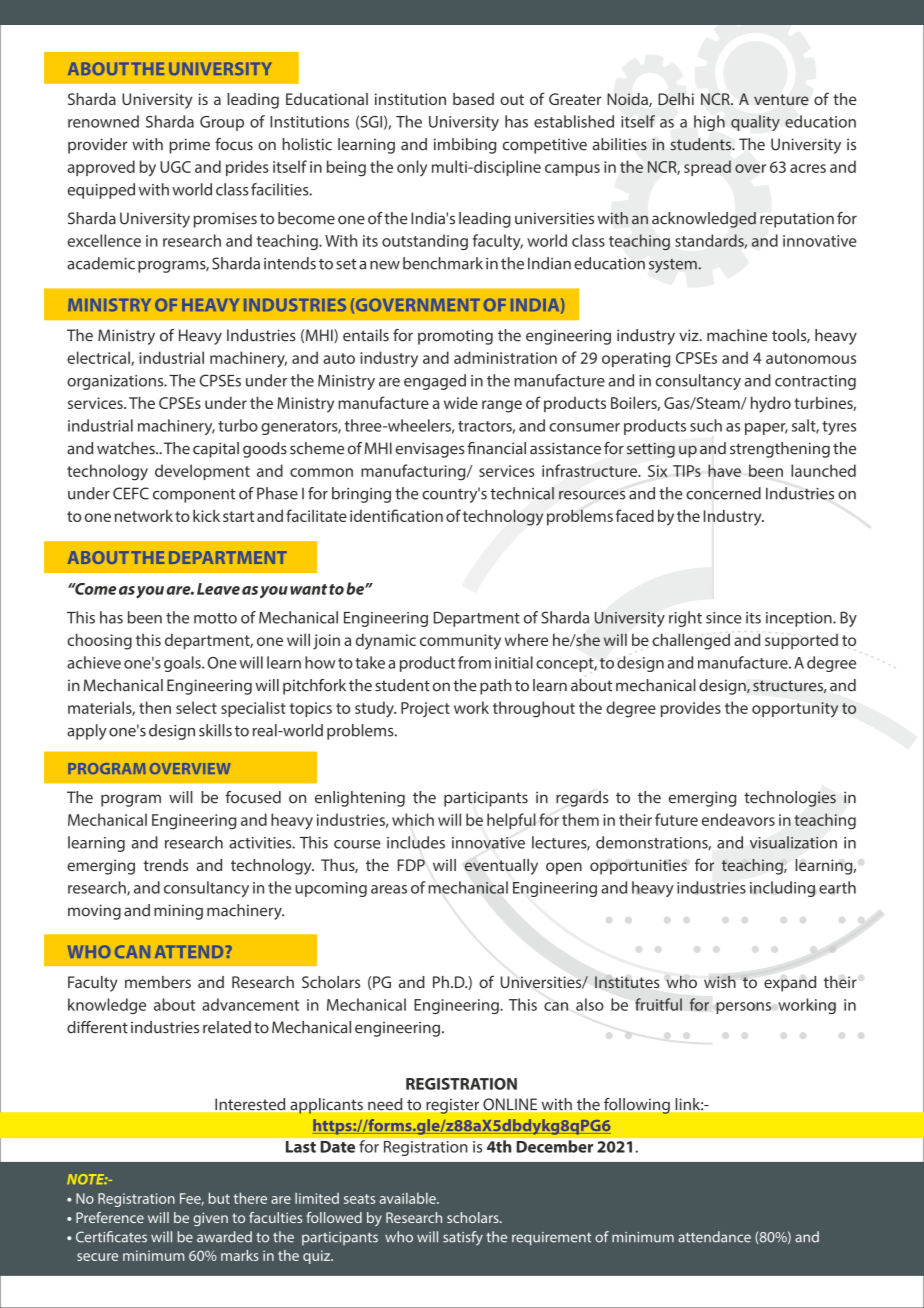 Image resolution: width=924 pixels, height=1308 pixels. What do you see at coordinates (158, 982) in the page?
I see `members` at bounding box center [158, 982].
